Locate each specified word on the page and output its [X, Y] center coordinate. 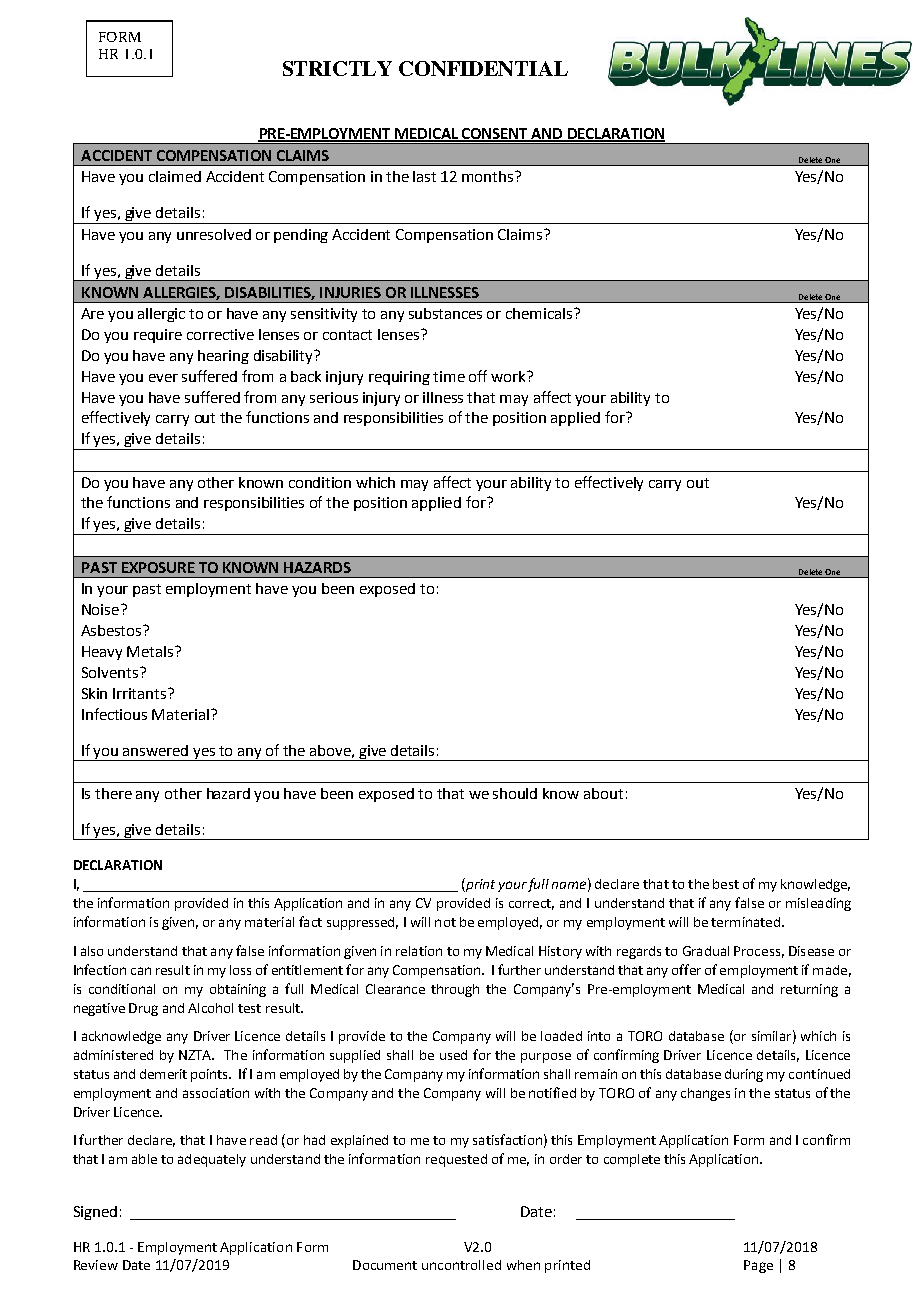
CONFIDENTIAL [483, 68]
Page [758, 1266]
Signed [95, 1213]
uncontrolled [461, 1265]
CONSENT [495, 135]
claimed [175, 176]
